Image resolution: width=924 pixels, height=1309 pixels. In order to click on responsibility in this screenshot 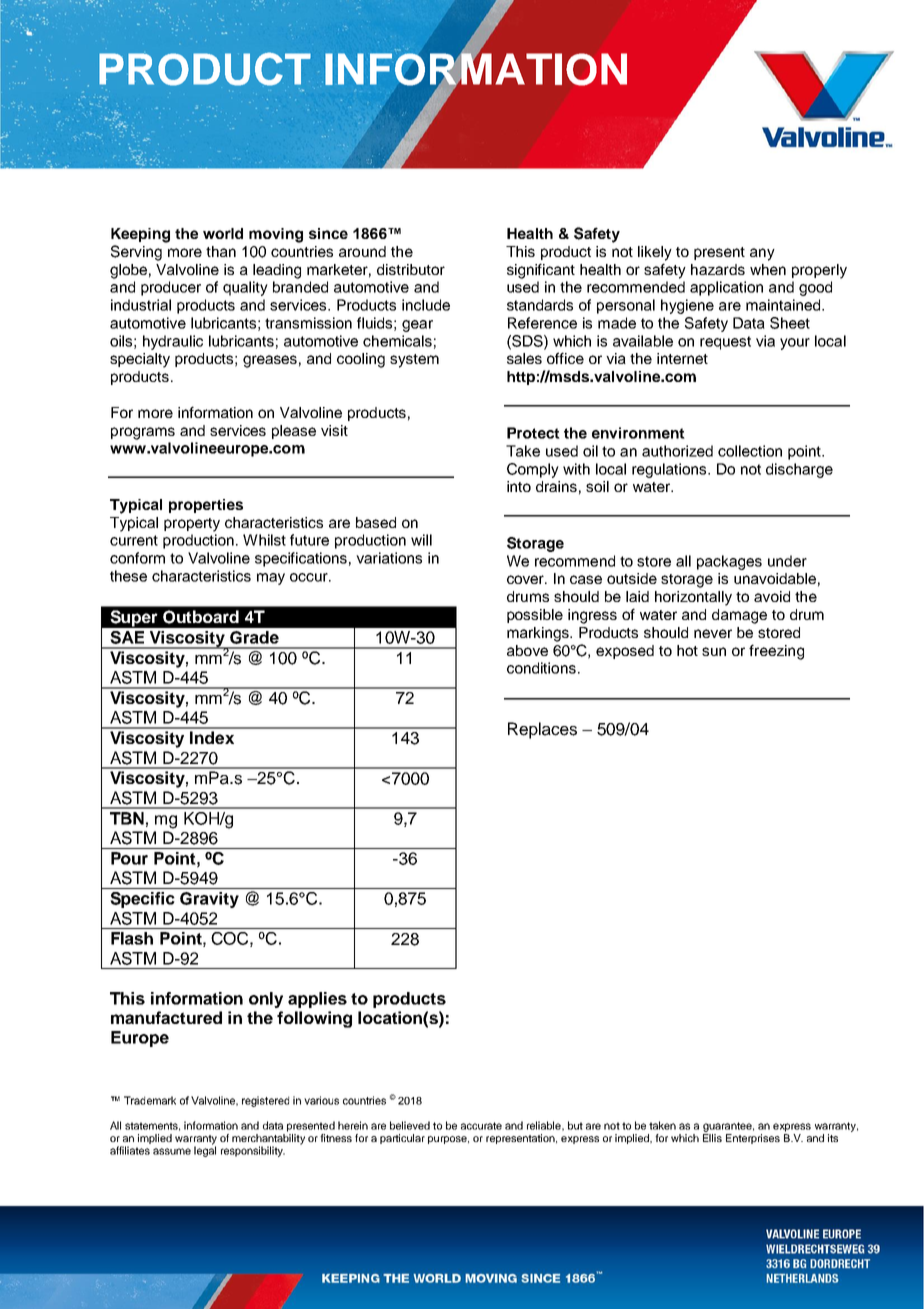, I will do `click(253, 1151)`.
